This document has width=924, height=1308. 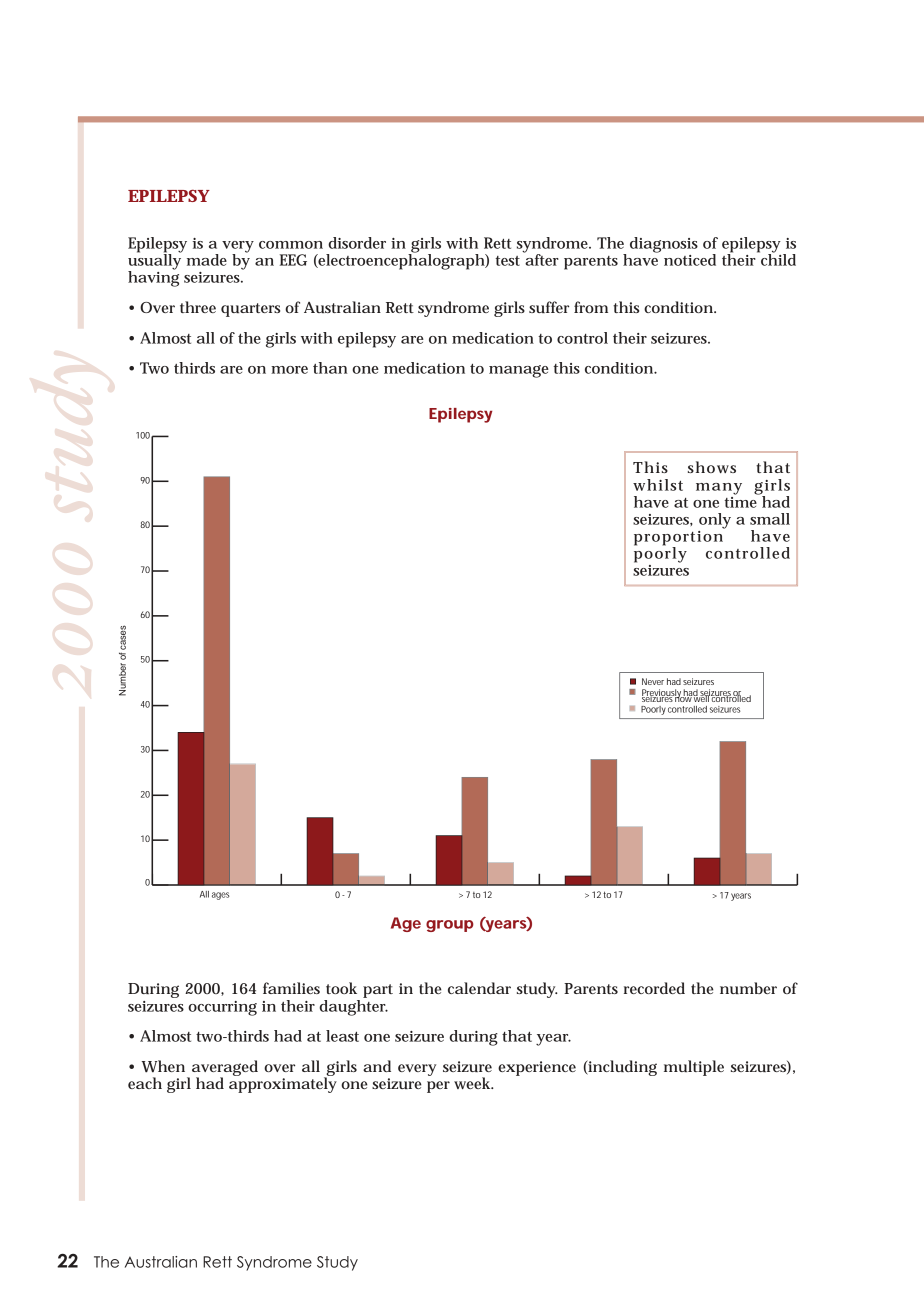 I want to click on averaged, so click(x=225, y=1069).
